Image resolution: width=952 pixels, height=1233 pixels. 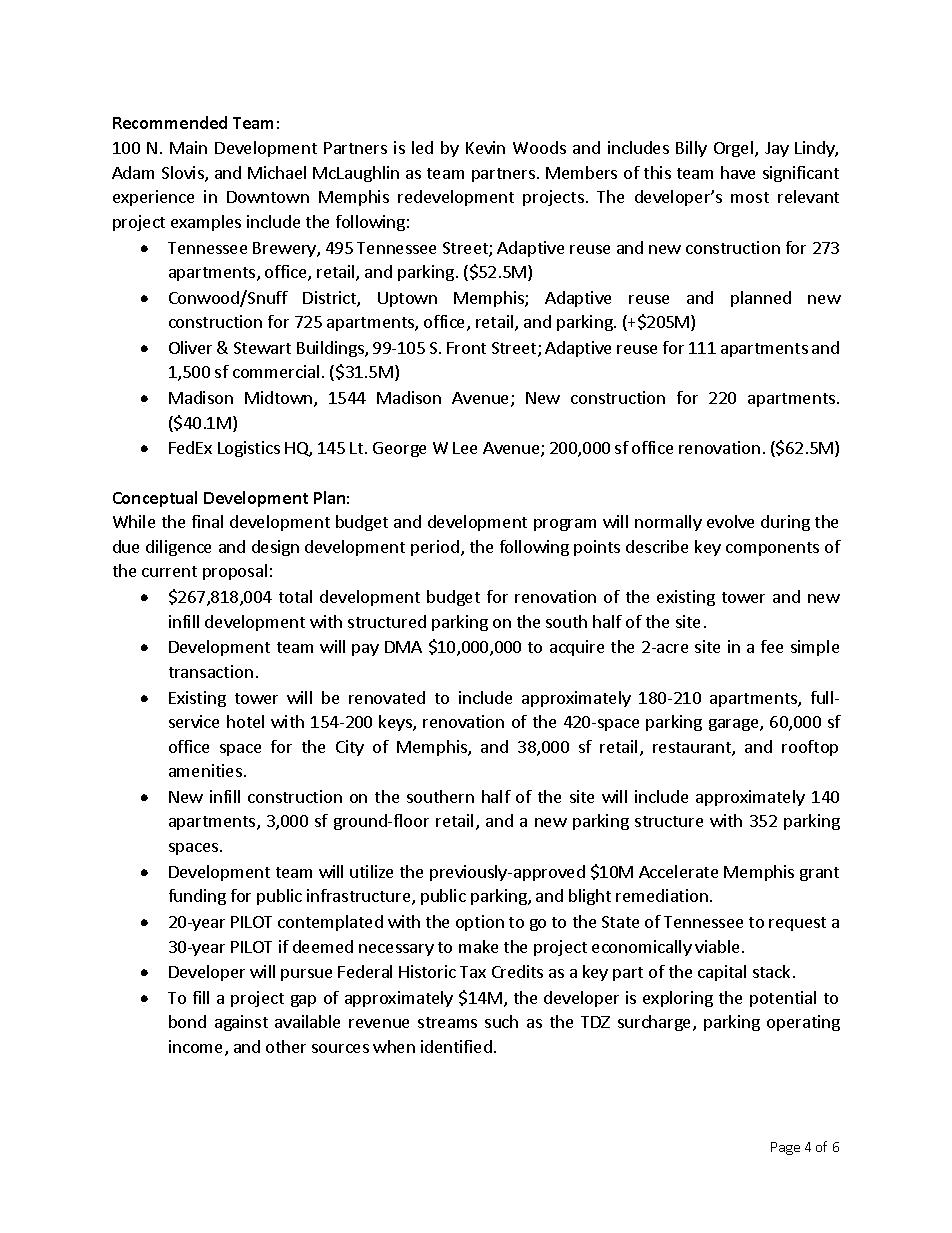 What do you see at coordinates (772, 646) in the screenshot?
I see `fee` at bounding box center [772, 646].
